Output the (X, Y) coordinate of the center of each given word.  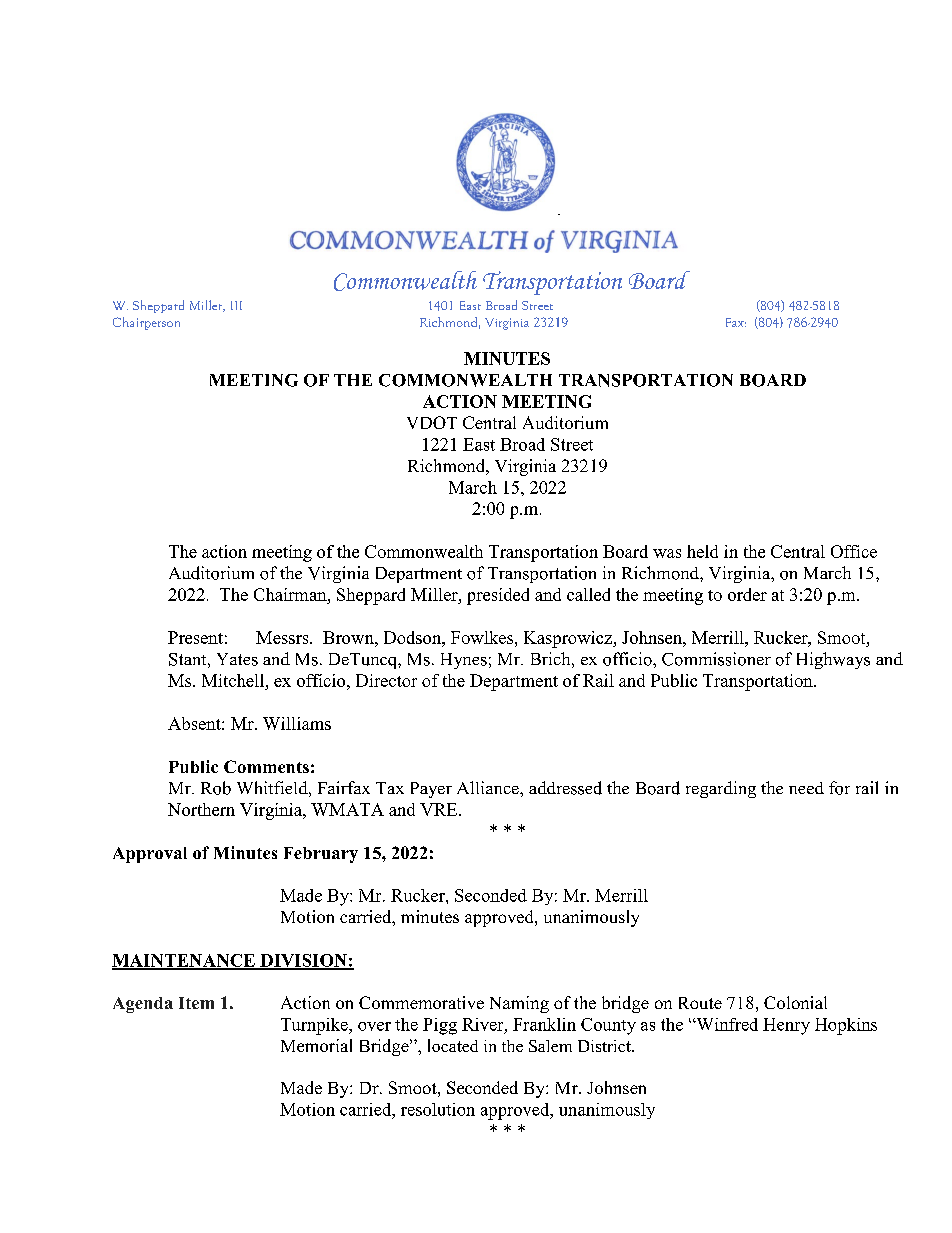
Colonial (795, 1002)
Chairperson (146, 323)
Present (195, 637)
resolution (438, 1109)
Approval (150, 855)
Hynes (464, 661)
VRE (440, 809)
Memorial (316, 1045)
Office (854, 551)
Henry (786, 1026)
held (702, 551)
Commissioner (716, 659)
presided (498, 596)
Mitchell (234, 680)
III (236, 305)
